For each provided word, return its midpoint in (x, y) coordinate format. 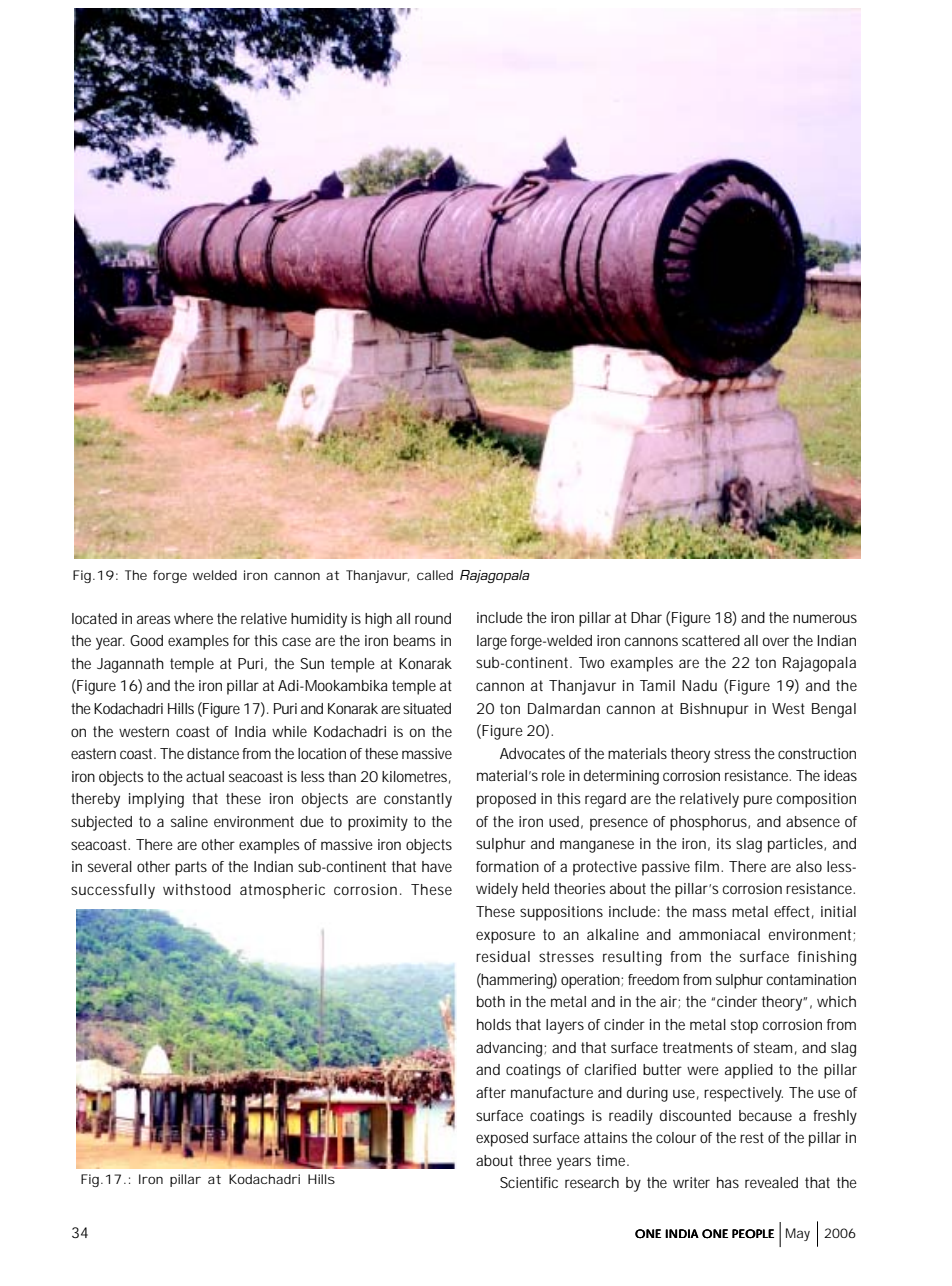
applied (749, 1071)
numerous (825, 618)
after (491, 1092)
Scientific (529, 1182)
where (193, 618)
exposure (505, 937)
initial (838, 911)
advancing (510, 1049)
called (435, 575)
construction (817, 753)
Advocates (532, 753)
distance (213, 753)
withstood (197, 889)
